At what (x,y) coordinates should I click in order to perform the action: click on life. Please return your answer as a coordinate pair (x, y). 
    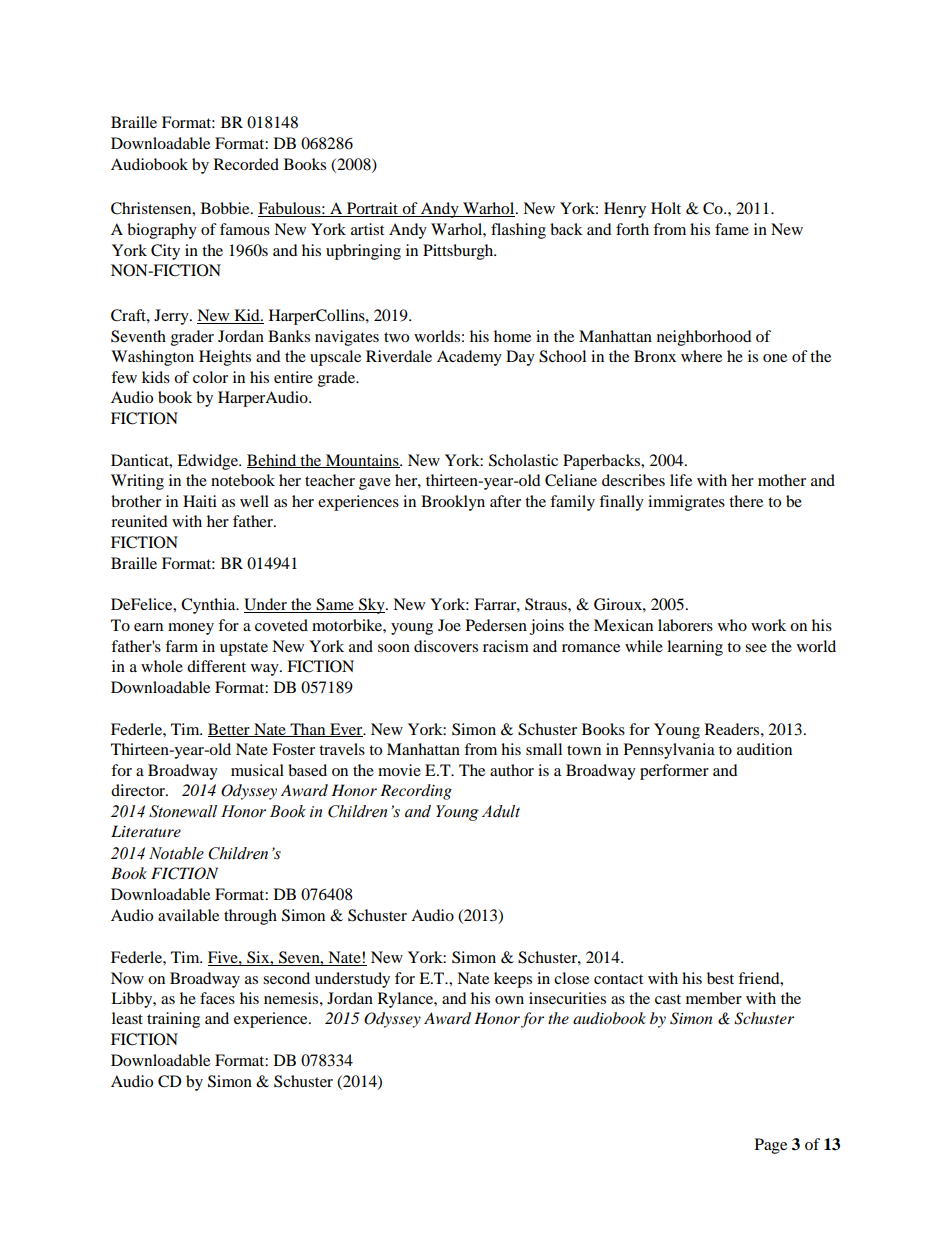
    Looking at the image, I should click on (681, 480).
